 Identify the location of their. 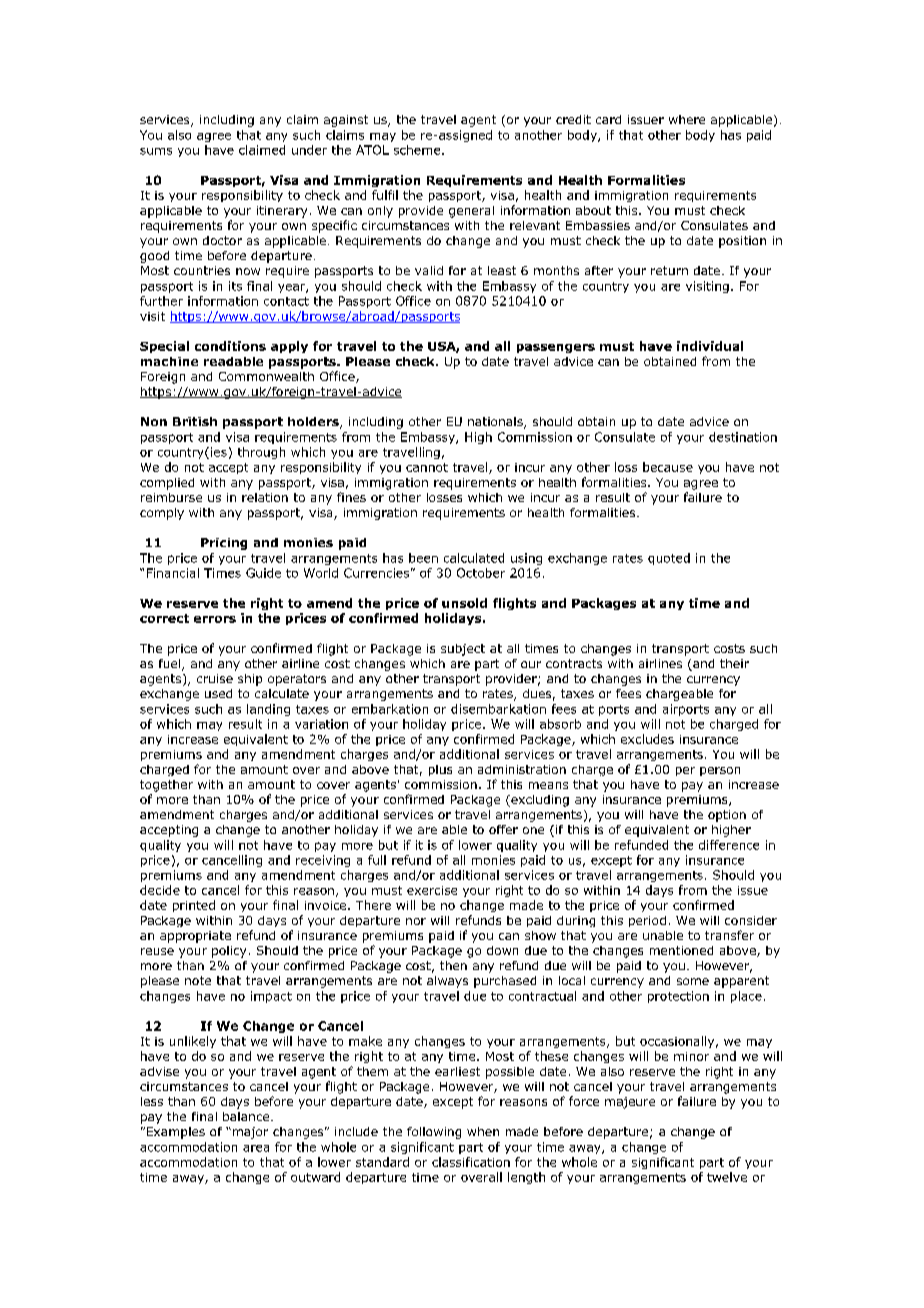
(734, 663).
